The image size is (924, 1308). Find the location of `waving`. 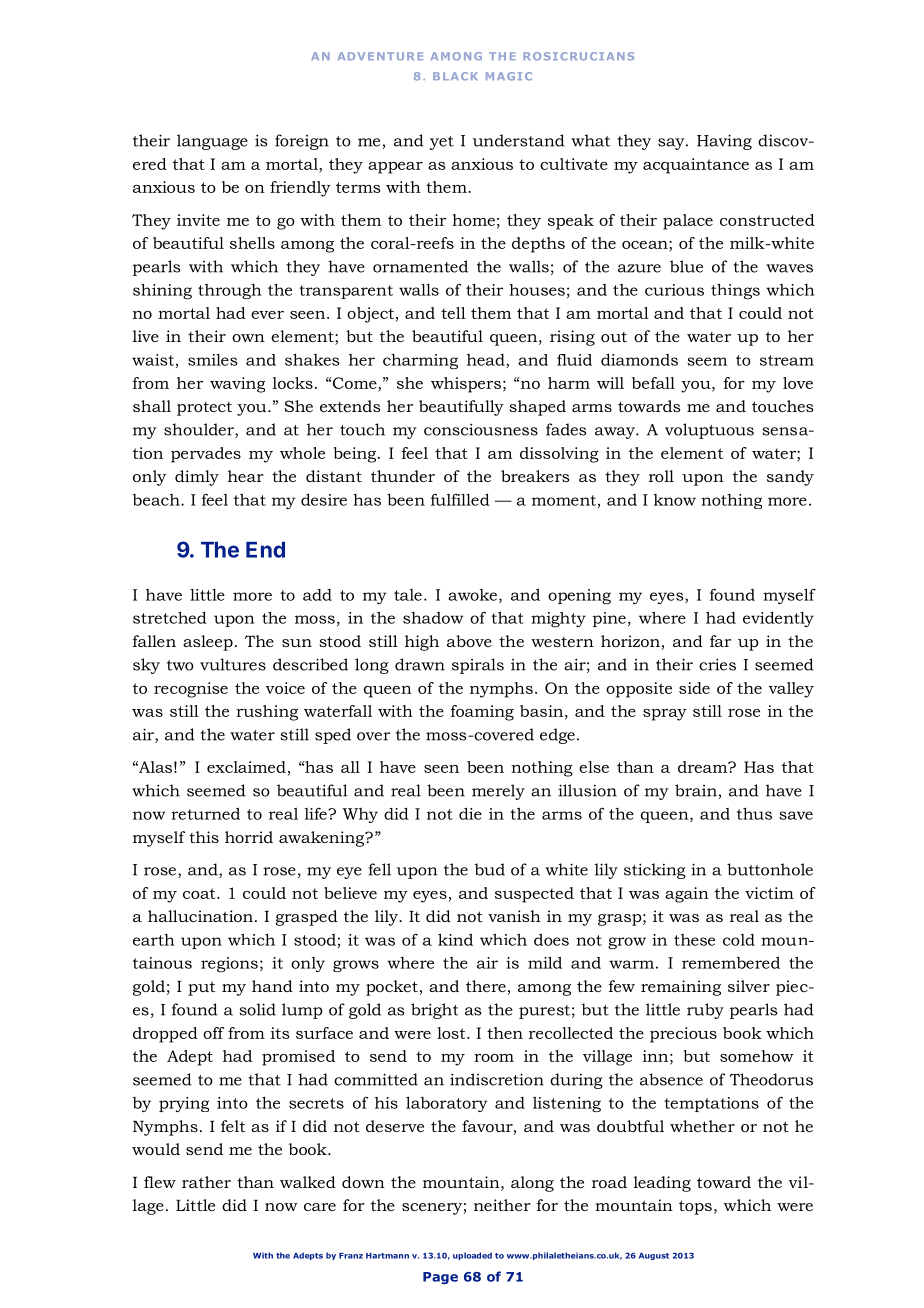

waving is located at coordinates (237, 385).
